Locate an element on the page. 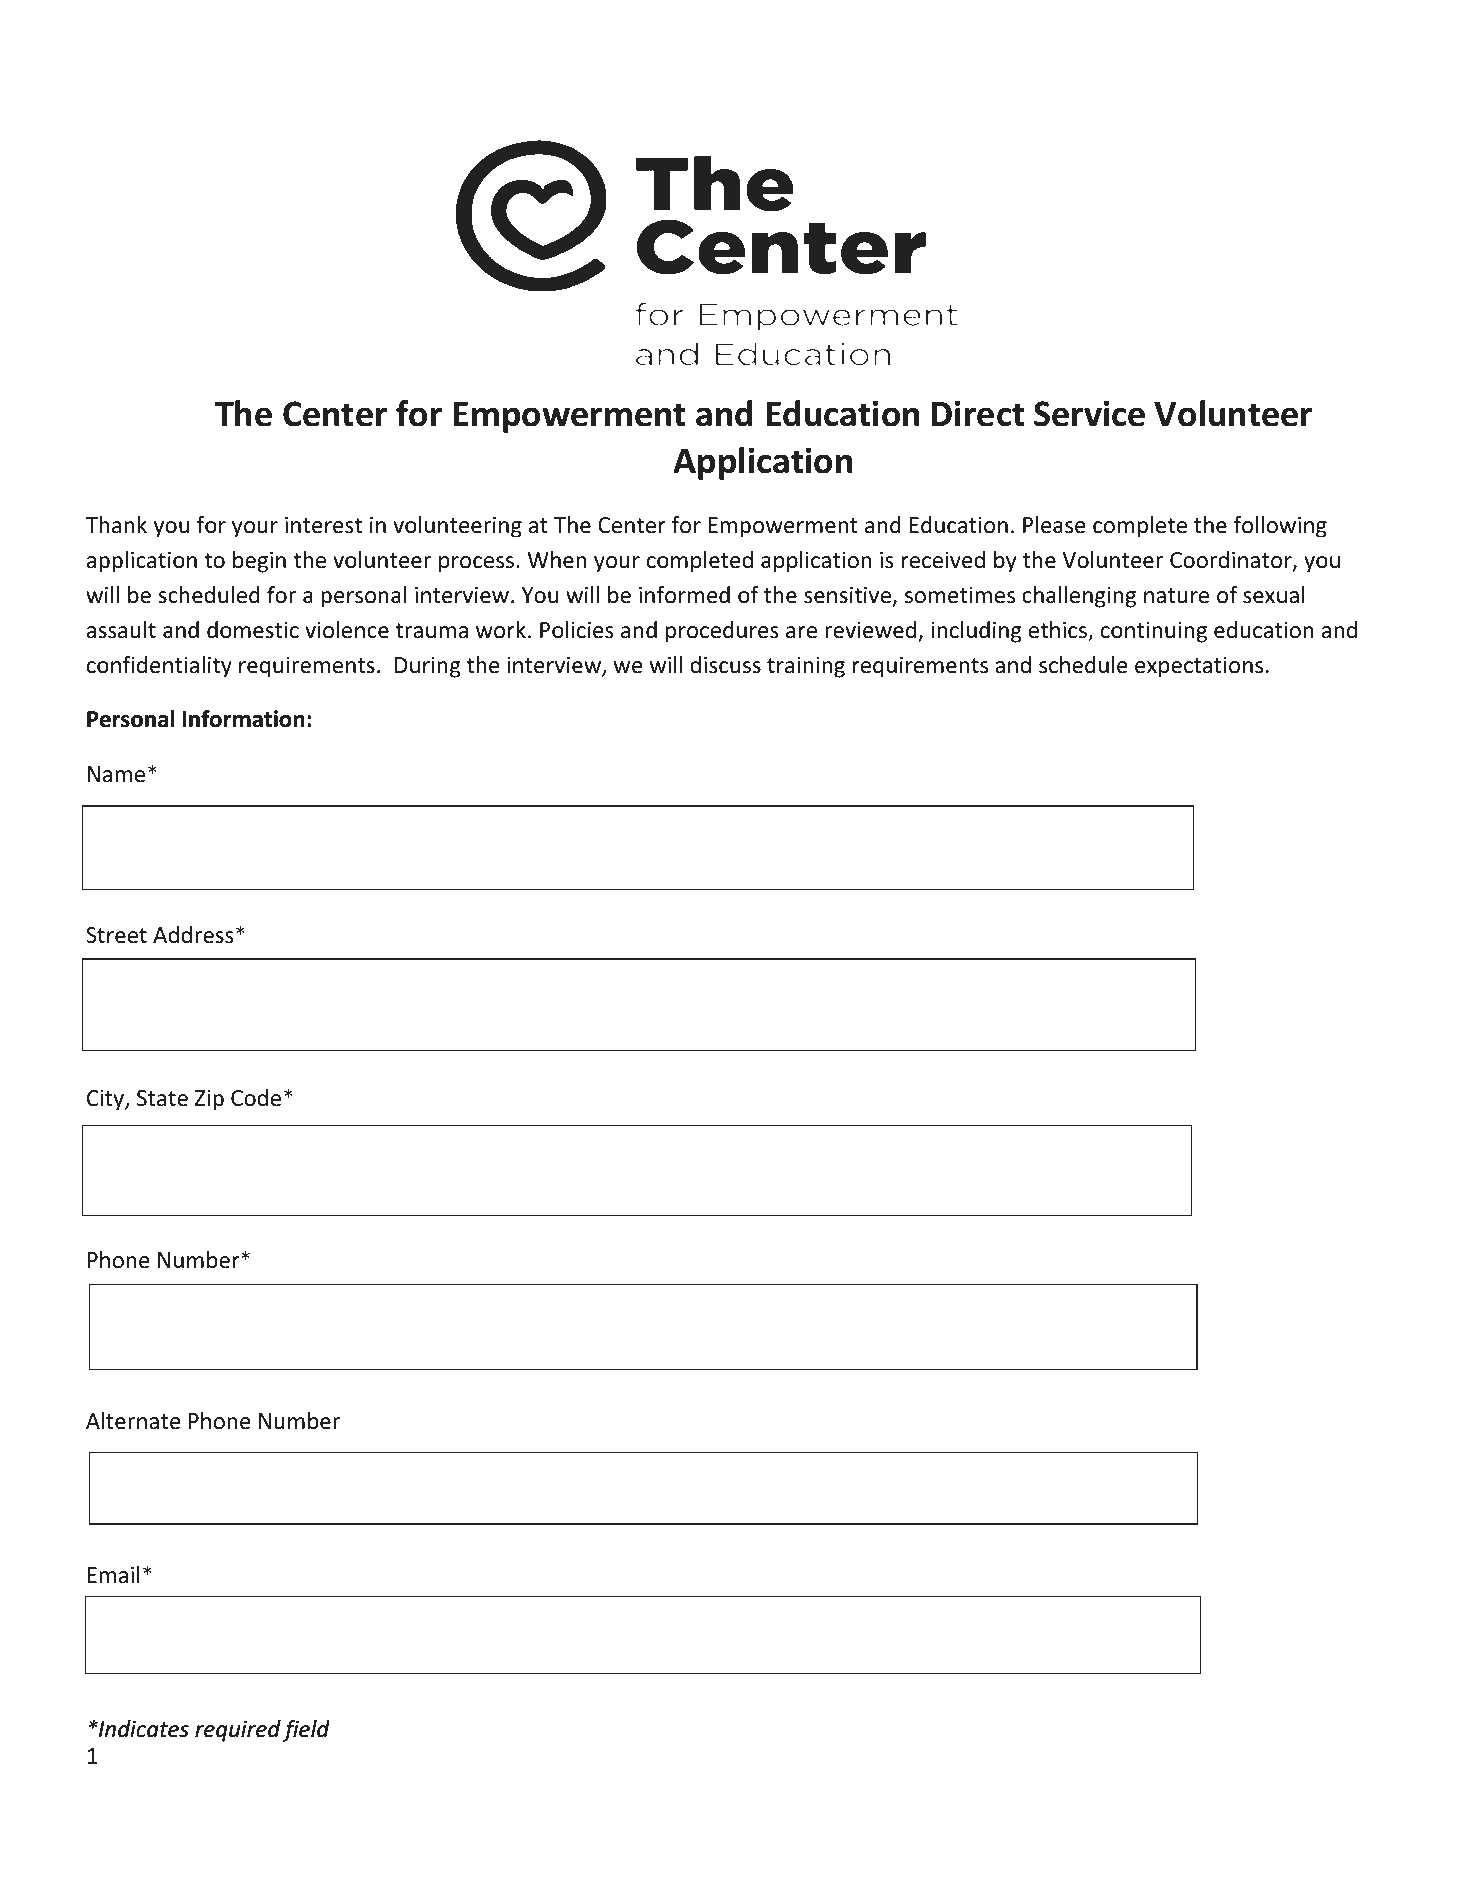  Service is located at coordinates (1089, 413).
